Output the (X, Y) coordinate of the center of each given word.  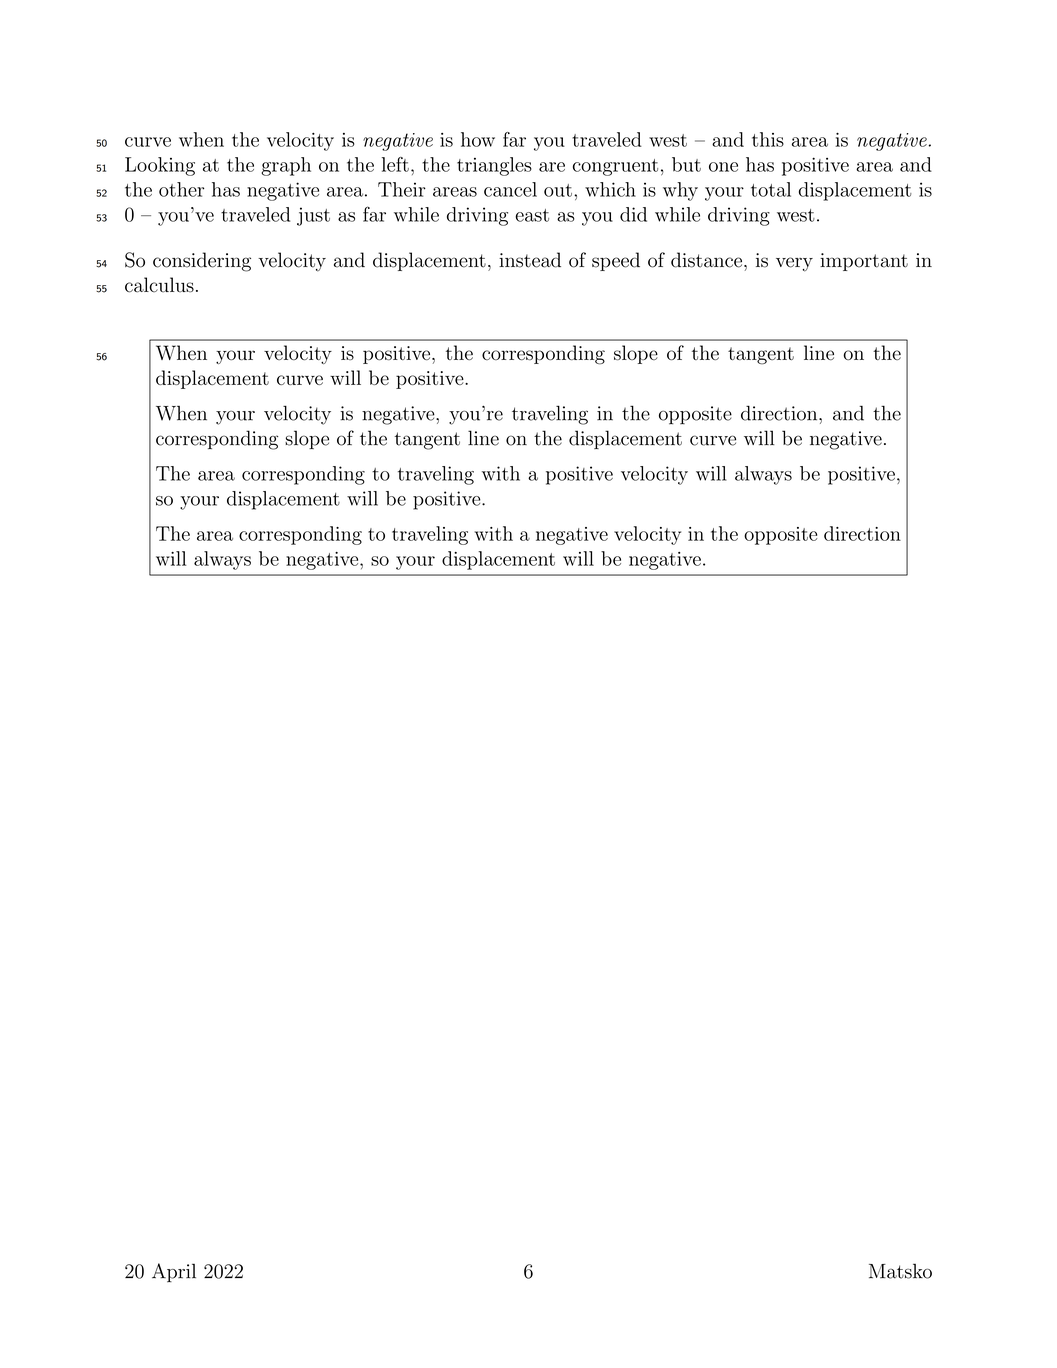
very (794, 264)
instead (530, 260)
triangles (494, 166)
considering (202, 262)
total (771, 189)
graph (286, 166)
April (174, 1272)
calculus (159, 285)
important (864, 262)
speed (616, 261)
